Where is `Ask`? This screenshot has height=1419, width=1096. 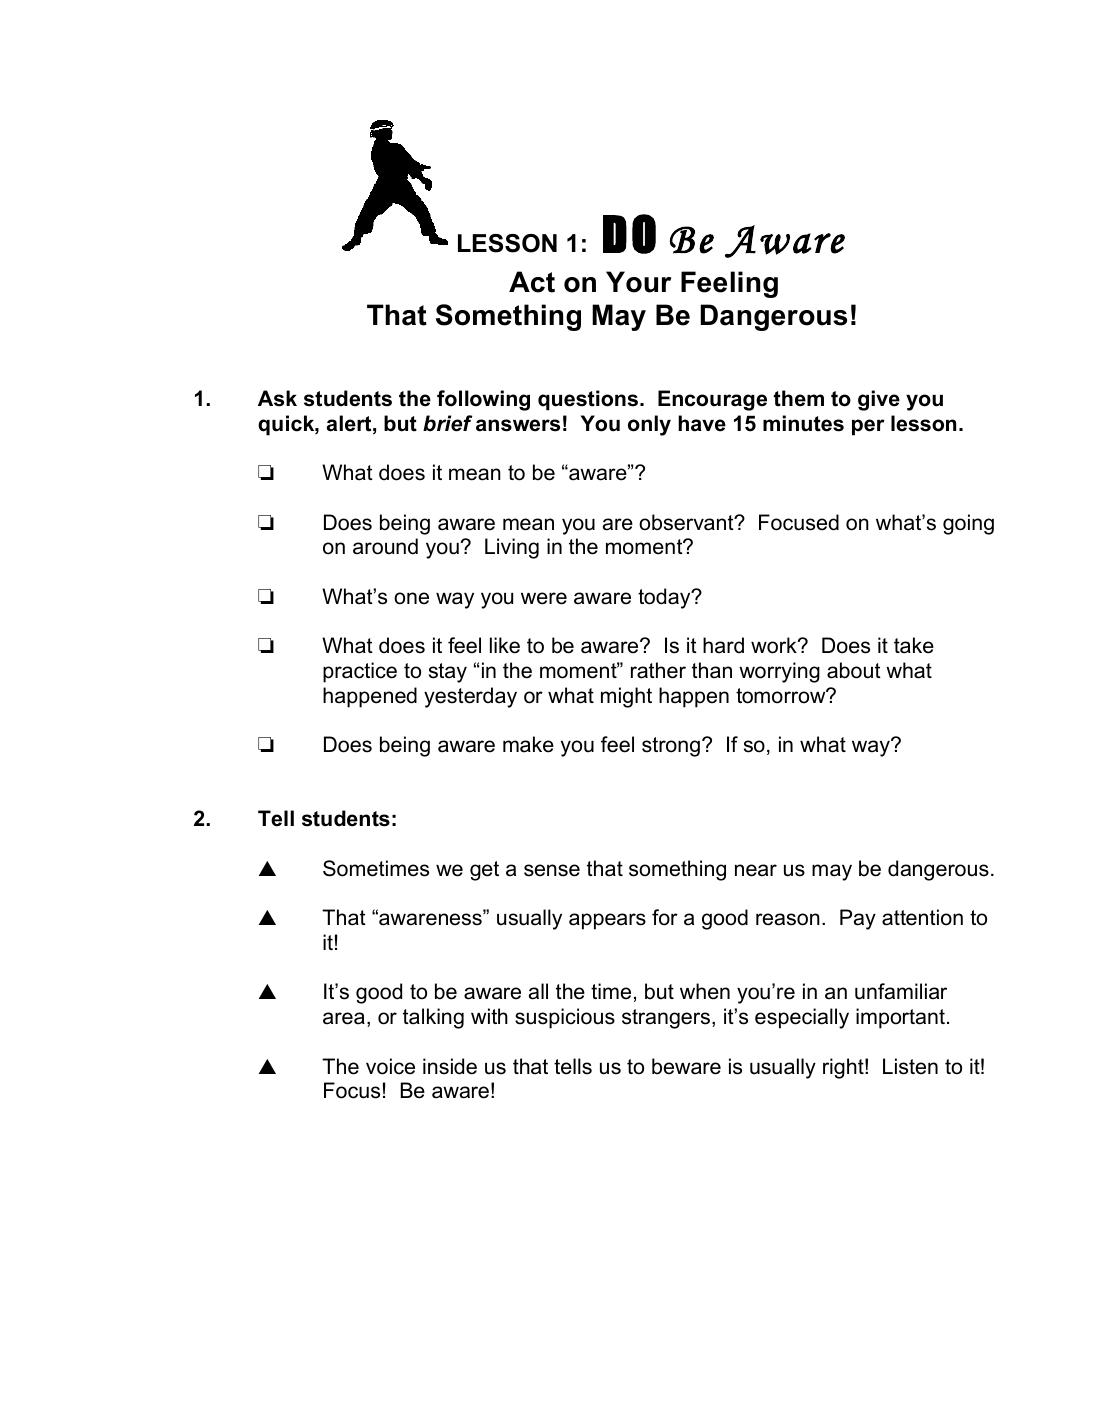 Ask is located at coordinates (277, 398).
